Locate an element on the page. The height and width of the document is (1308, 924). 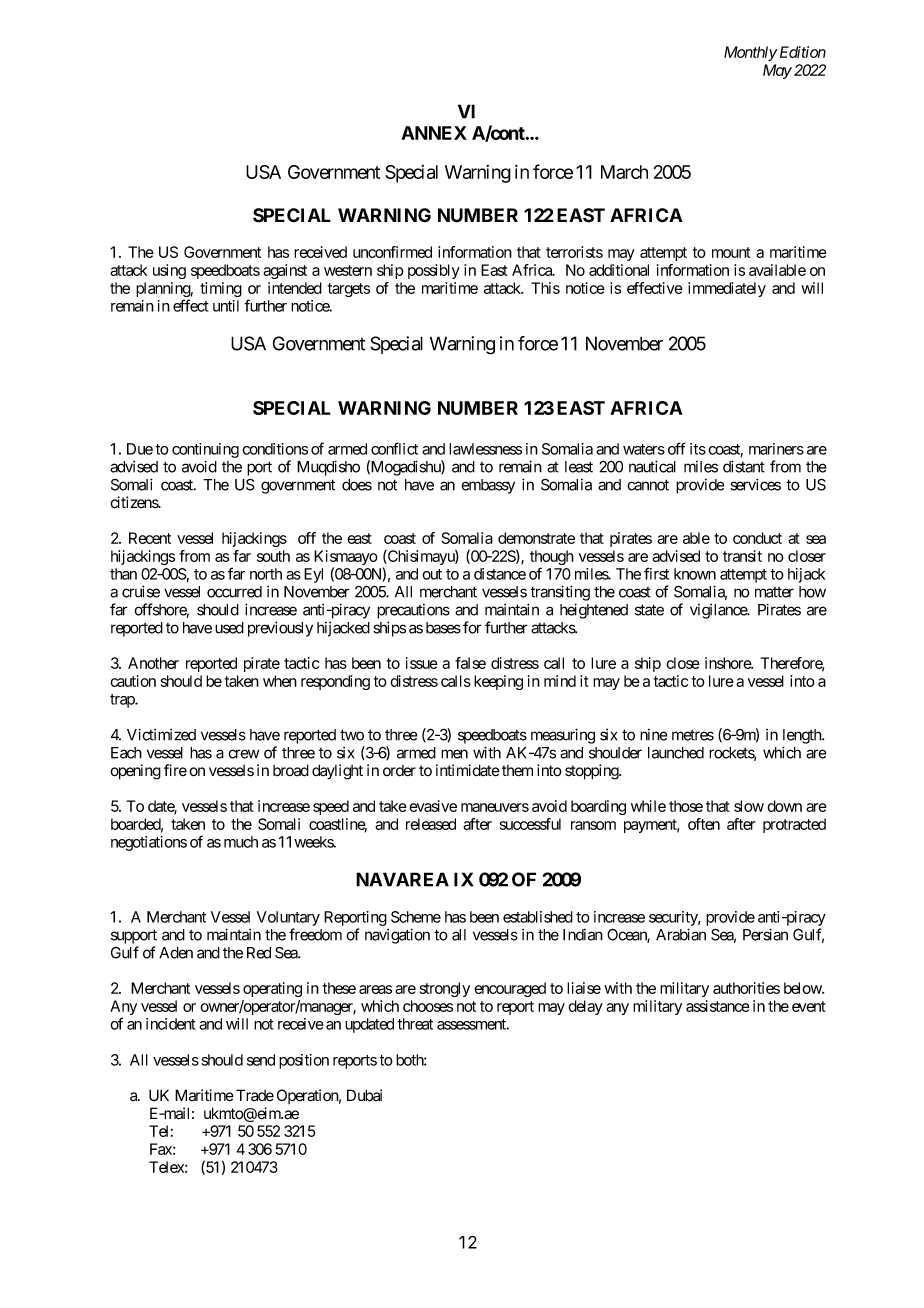
launched is located at coordinates (676, 753).
